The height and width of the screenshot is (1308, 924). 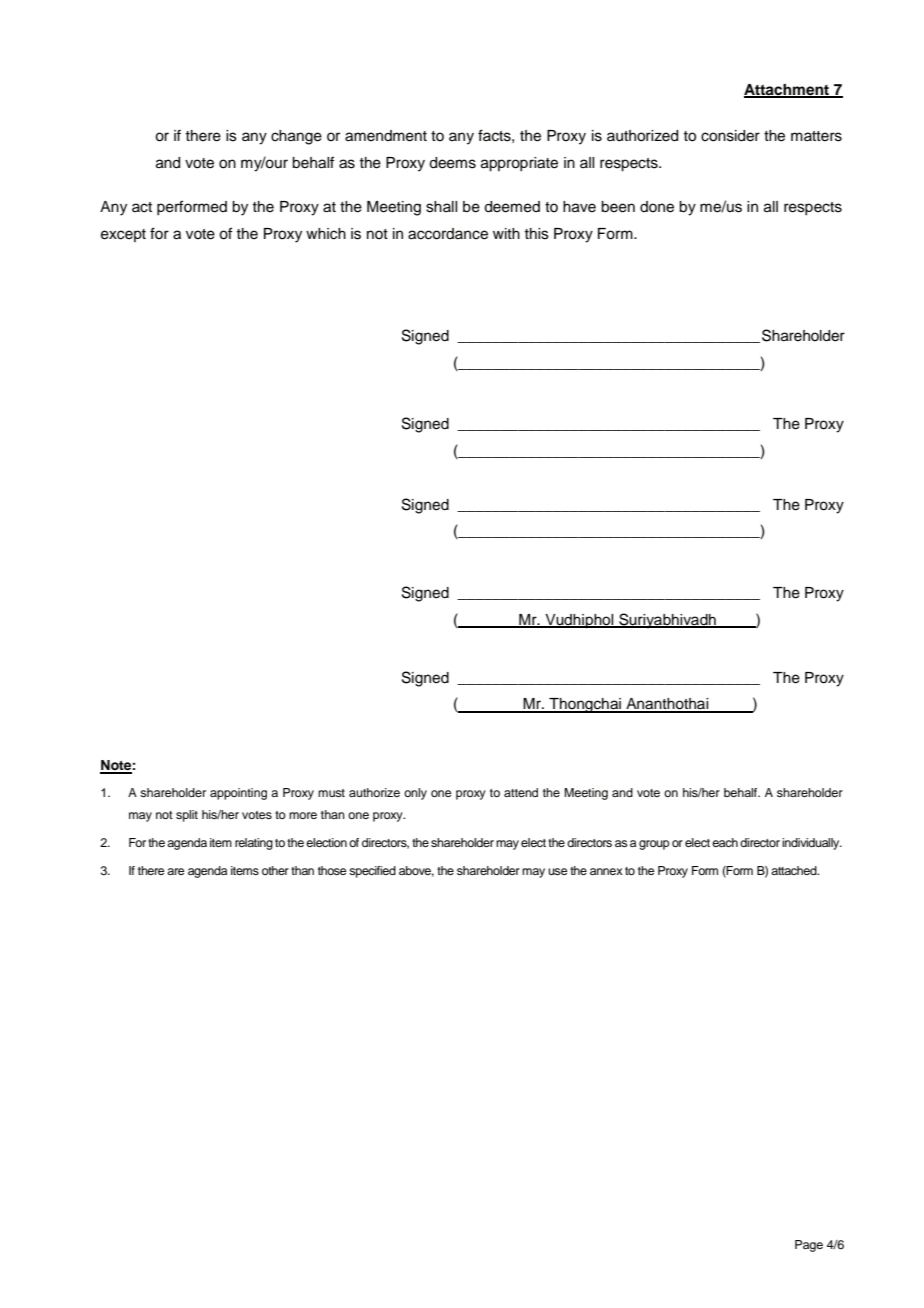 What do you see at coordinates (123, 235) in the screenshot?
I see `except` at bounding box center [123, 235].
